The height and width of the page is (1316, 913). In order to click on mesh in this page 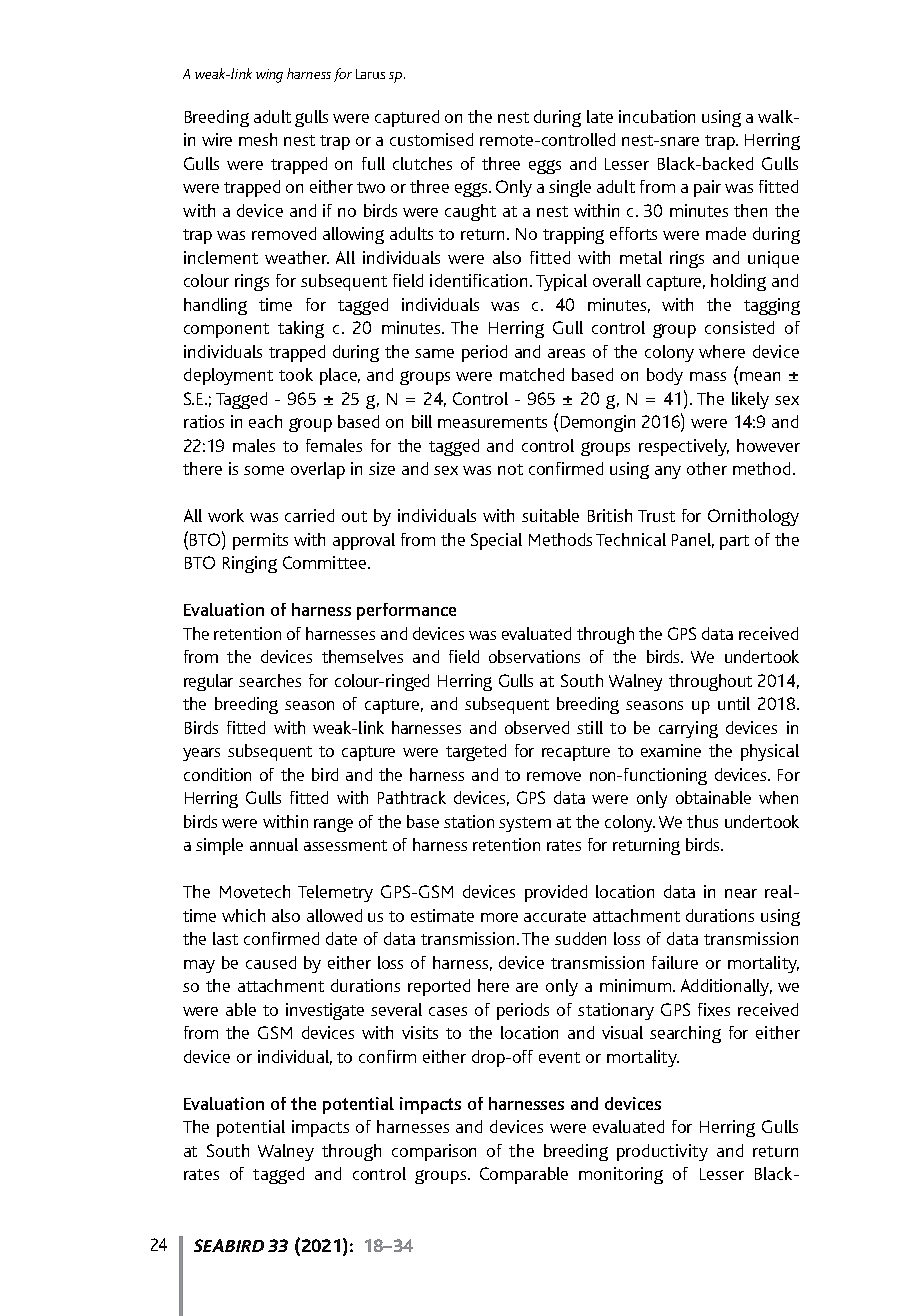, I will do `click(258, 139)`.
